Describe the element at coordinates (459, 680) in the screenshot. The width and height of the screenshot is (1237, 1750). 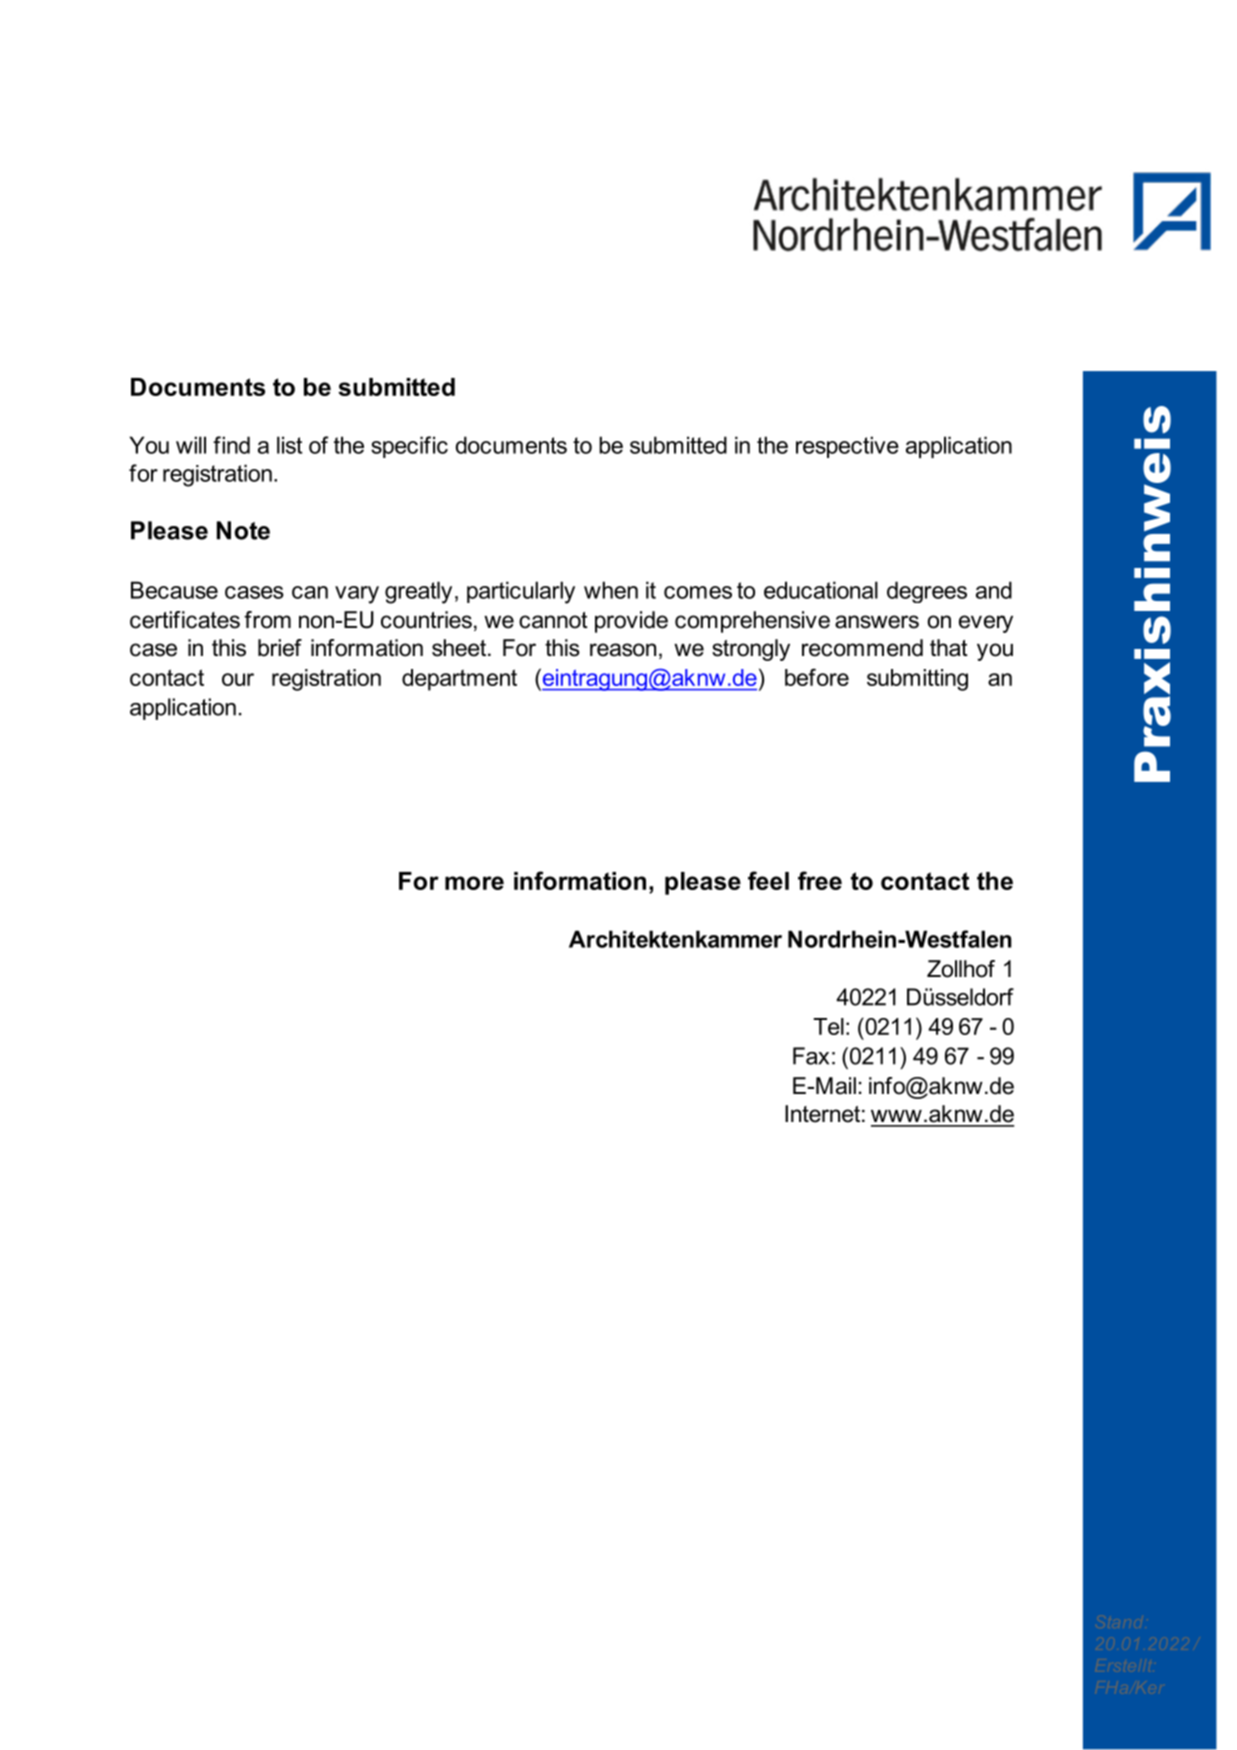
I see `department` at that location.
